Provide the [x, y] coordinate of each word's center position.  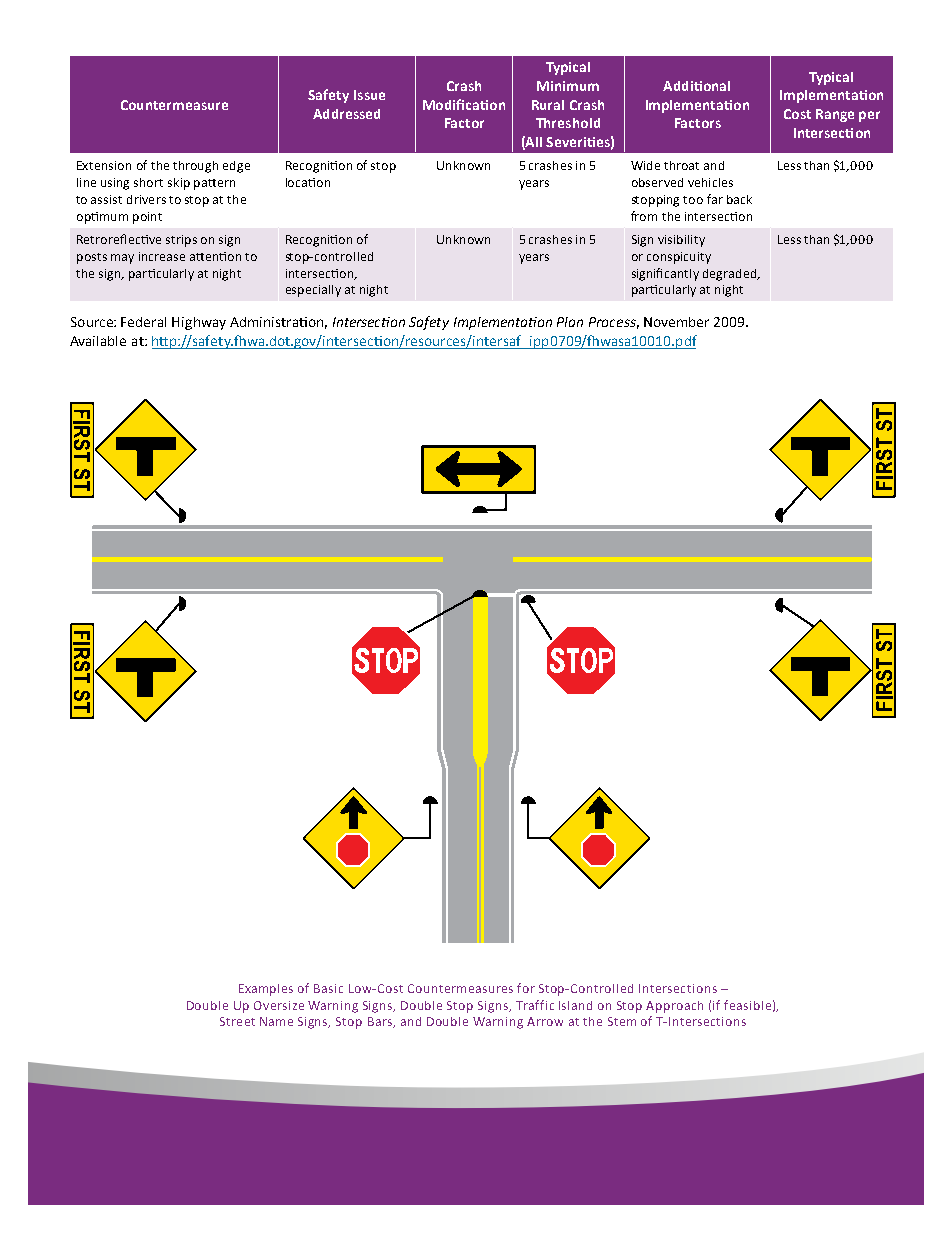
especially [313, 291]
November [676, 322]
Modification [464, 104]
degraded [731, 275]
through [195, 167]
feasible [747, 1005]
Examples [266, 990]
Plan [570, 322]
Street [237, 1021]
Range [835, 115]
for [526, 988]
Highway [199, 323]
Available [98, 341]
